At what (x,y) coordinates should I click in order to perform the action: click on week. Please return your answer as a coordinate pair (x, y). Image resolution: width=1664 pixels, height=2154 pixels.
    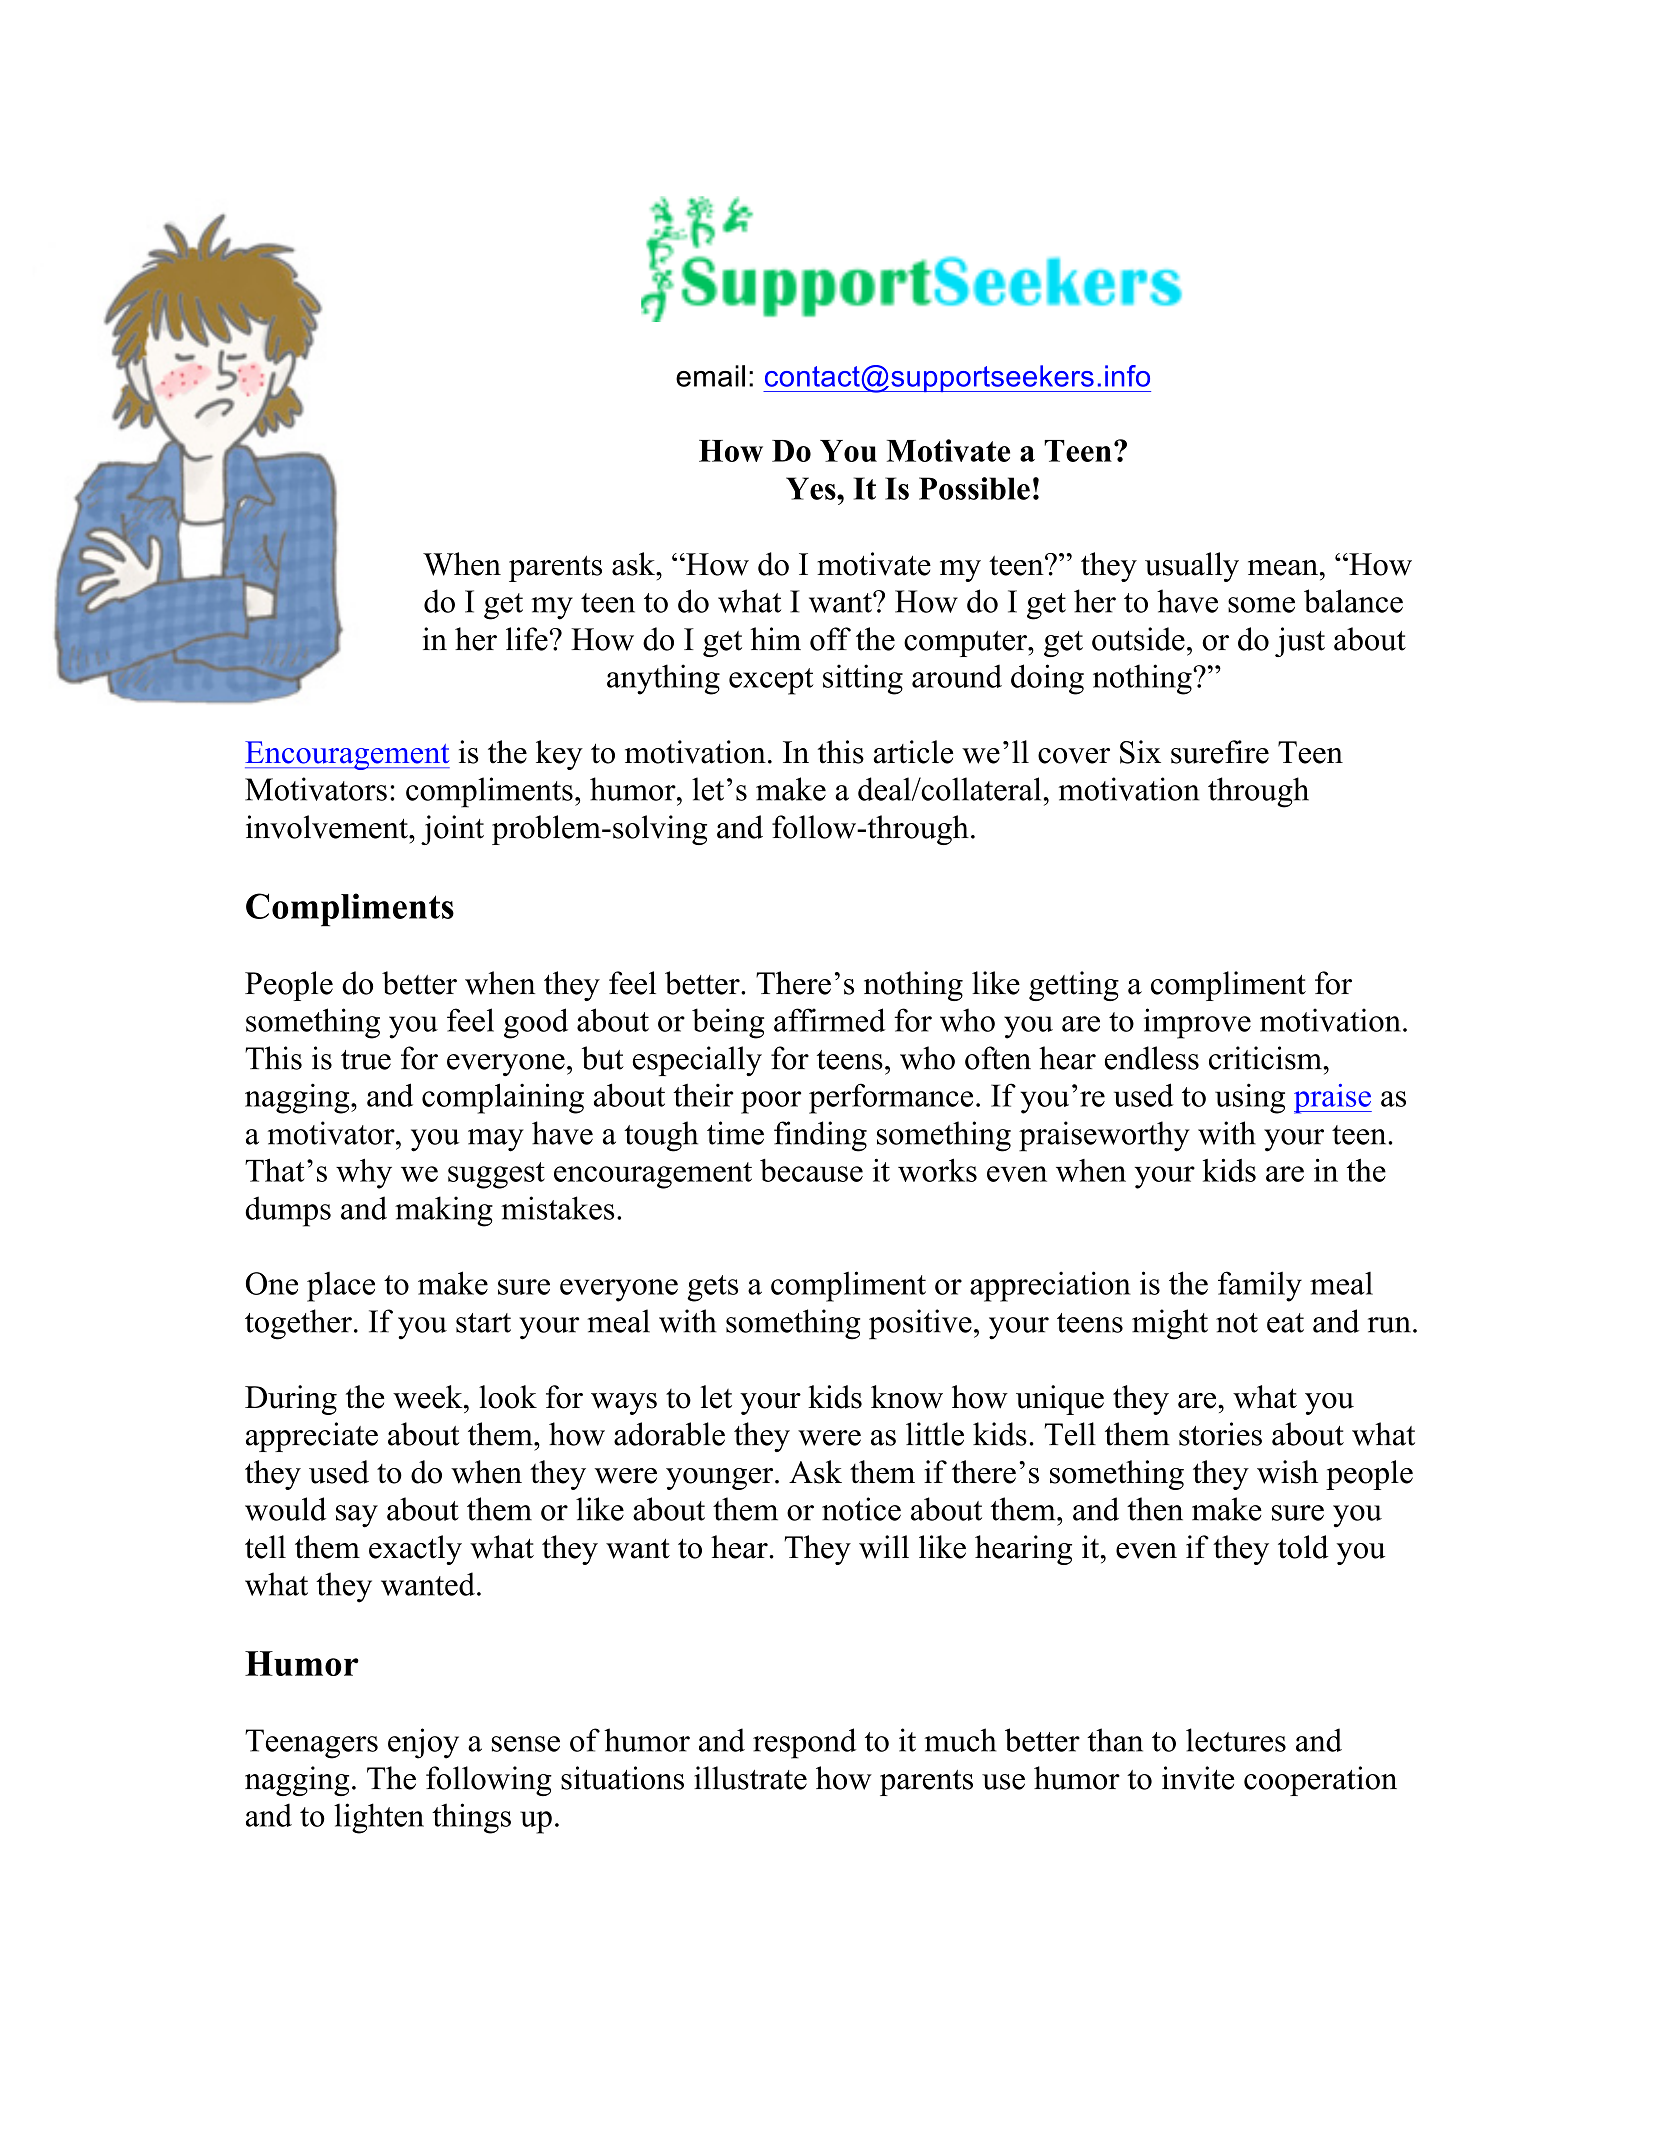
    Looking at the image, I should click on (429, 1397).
